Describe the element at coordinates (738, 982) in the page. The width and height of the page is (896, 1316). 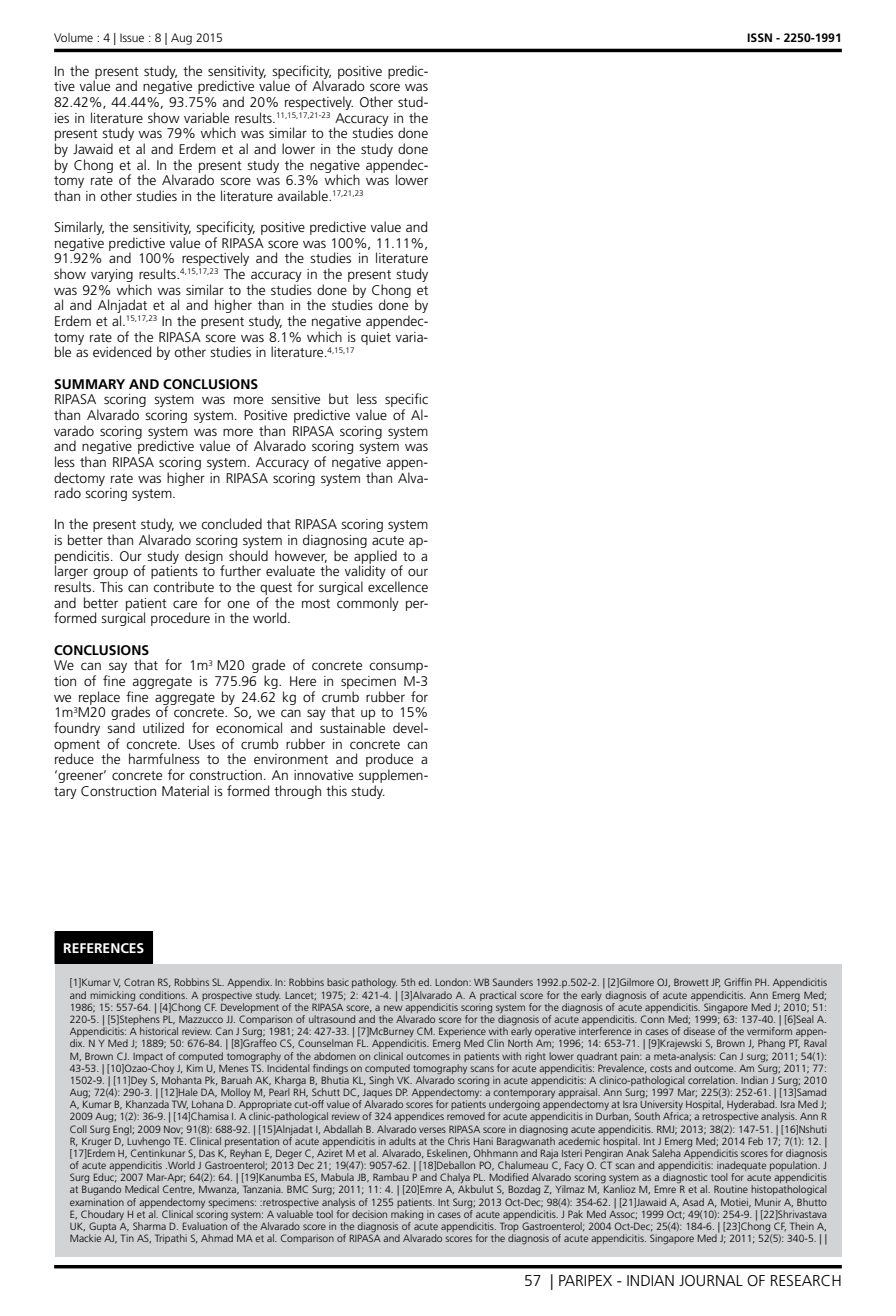
I see `Griffin` at that location.
